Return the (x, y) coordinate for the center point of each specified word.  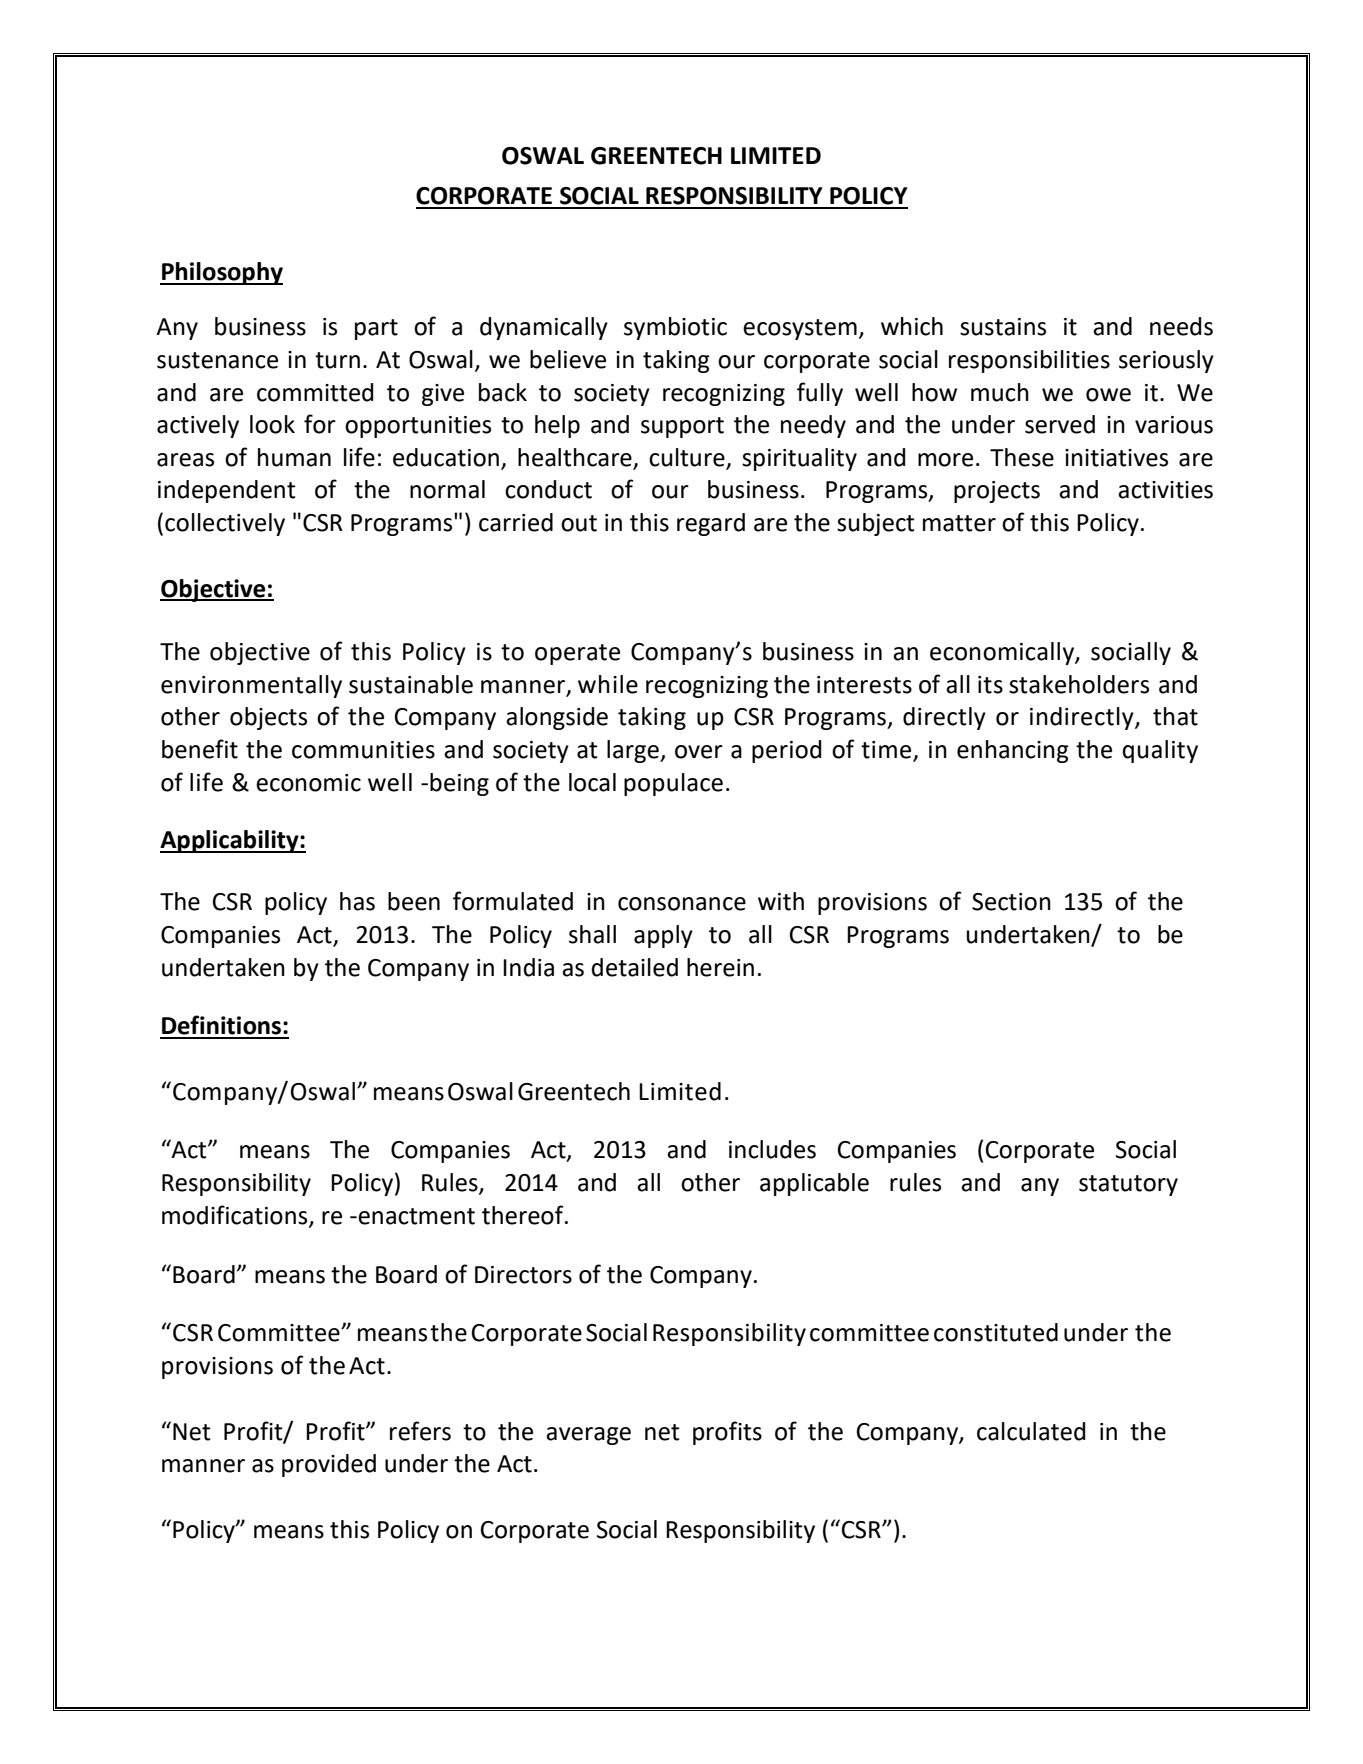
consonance (682, 904)
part (376, 329)
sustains (1003, 327)
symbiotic (675, 328)
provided (329, 1465)
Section (1011, 902)
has (357, 901)
